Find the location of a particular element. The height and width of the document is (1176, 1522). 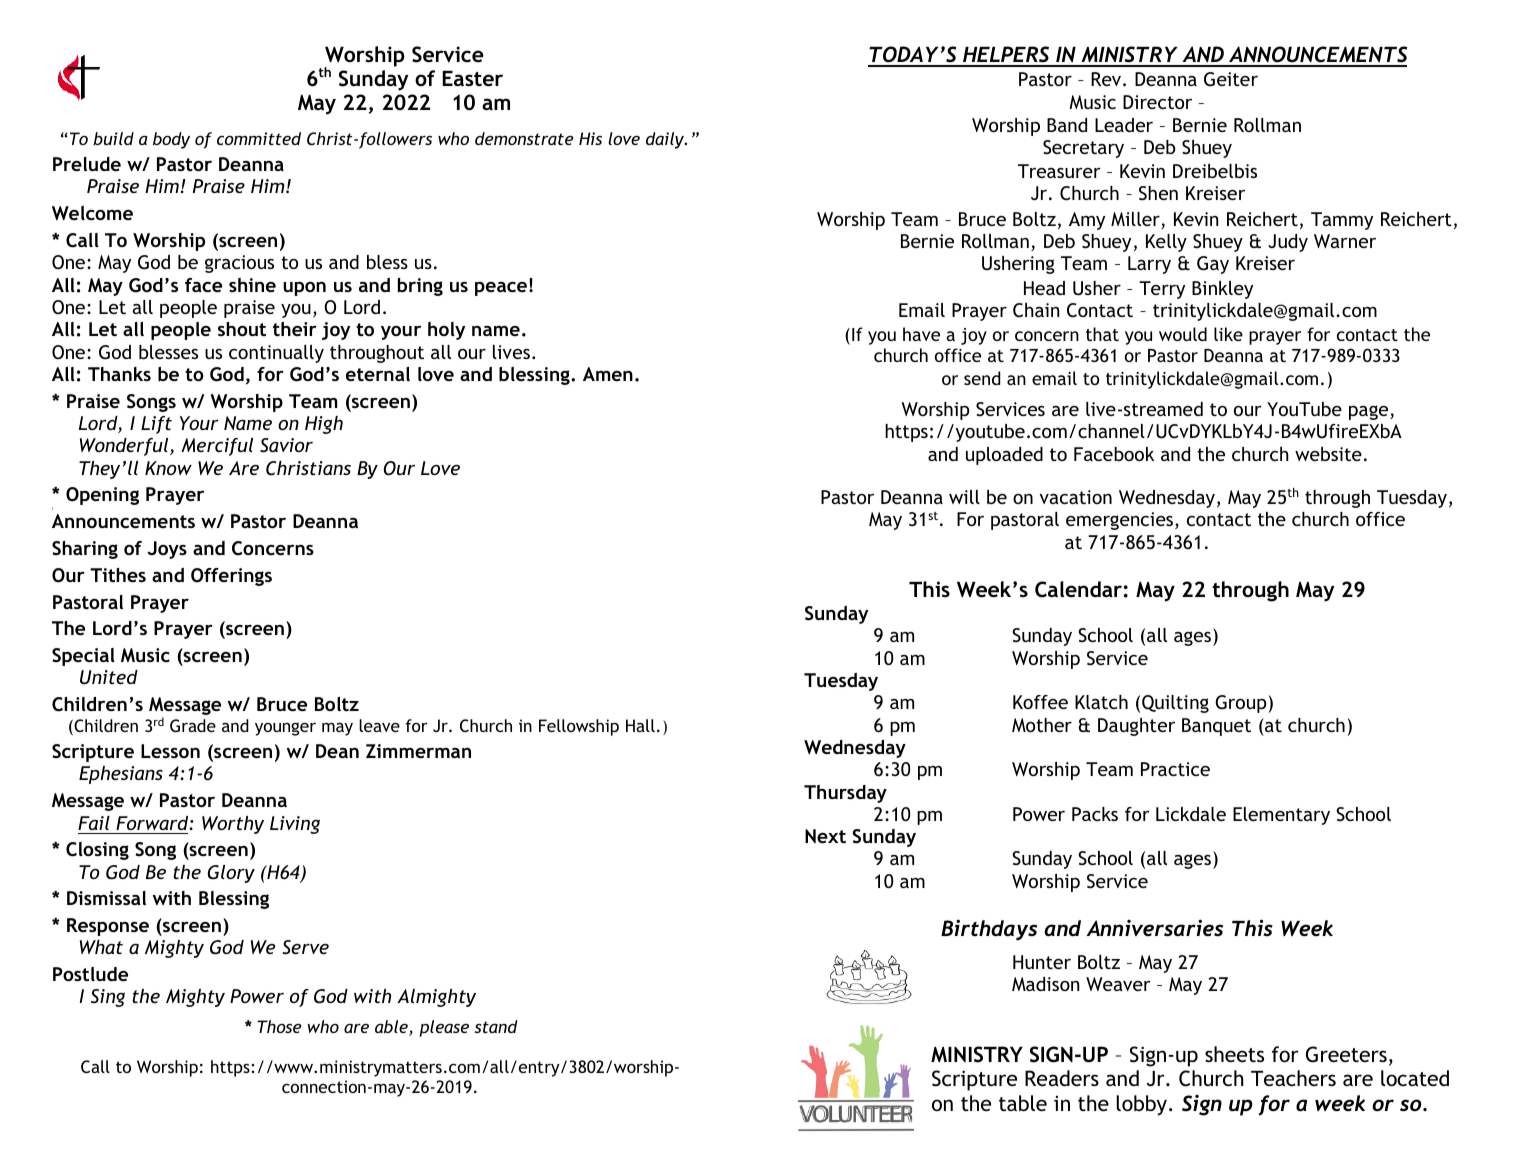

stand is located at coordinates (496, 1026).
